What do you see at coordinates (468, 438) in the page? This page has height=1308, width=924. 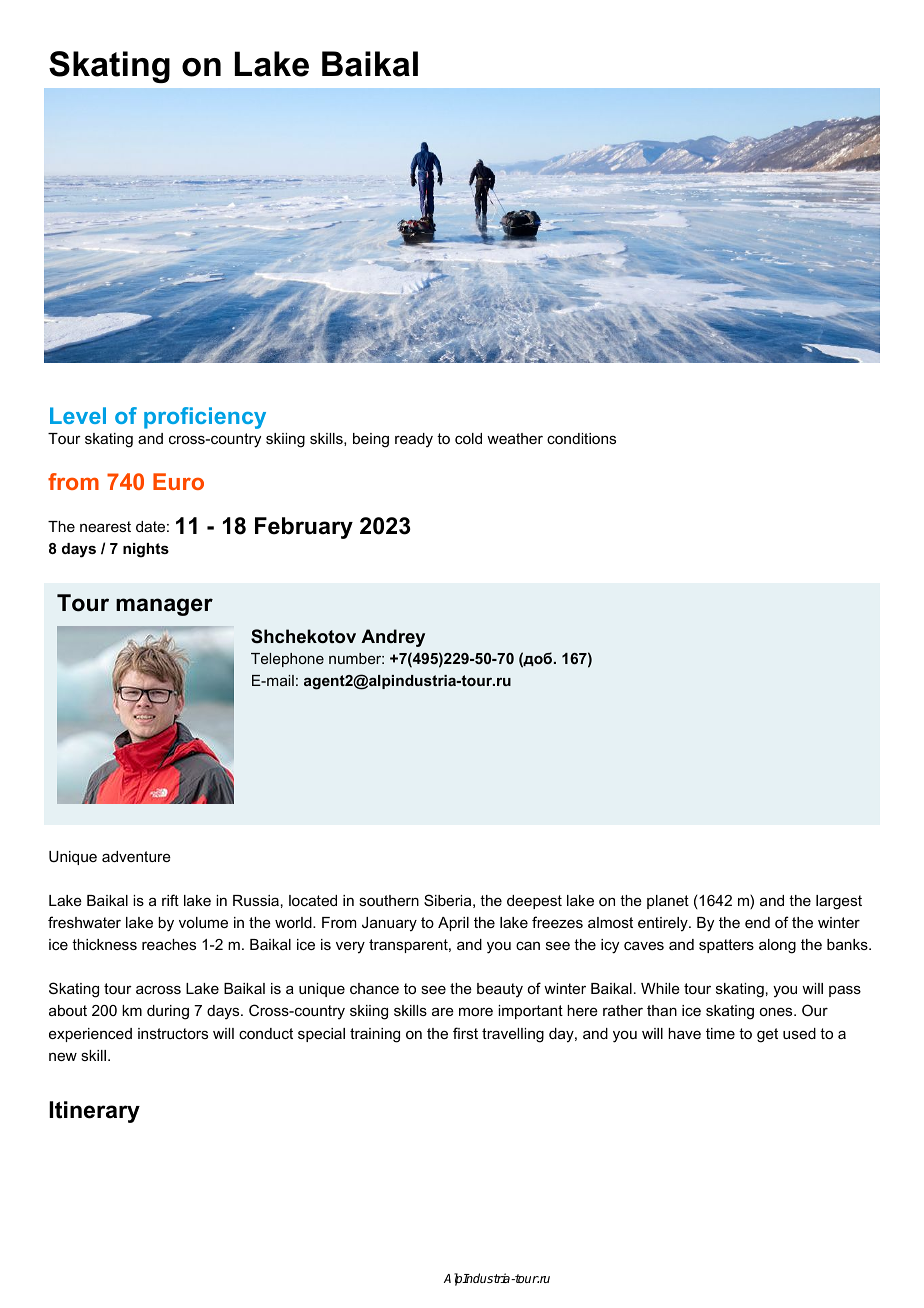 I see `cold` at bounding box center [468, 438].
